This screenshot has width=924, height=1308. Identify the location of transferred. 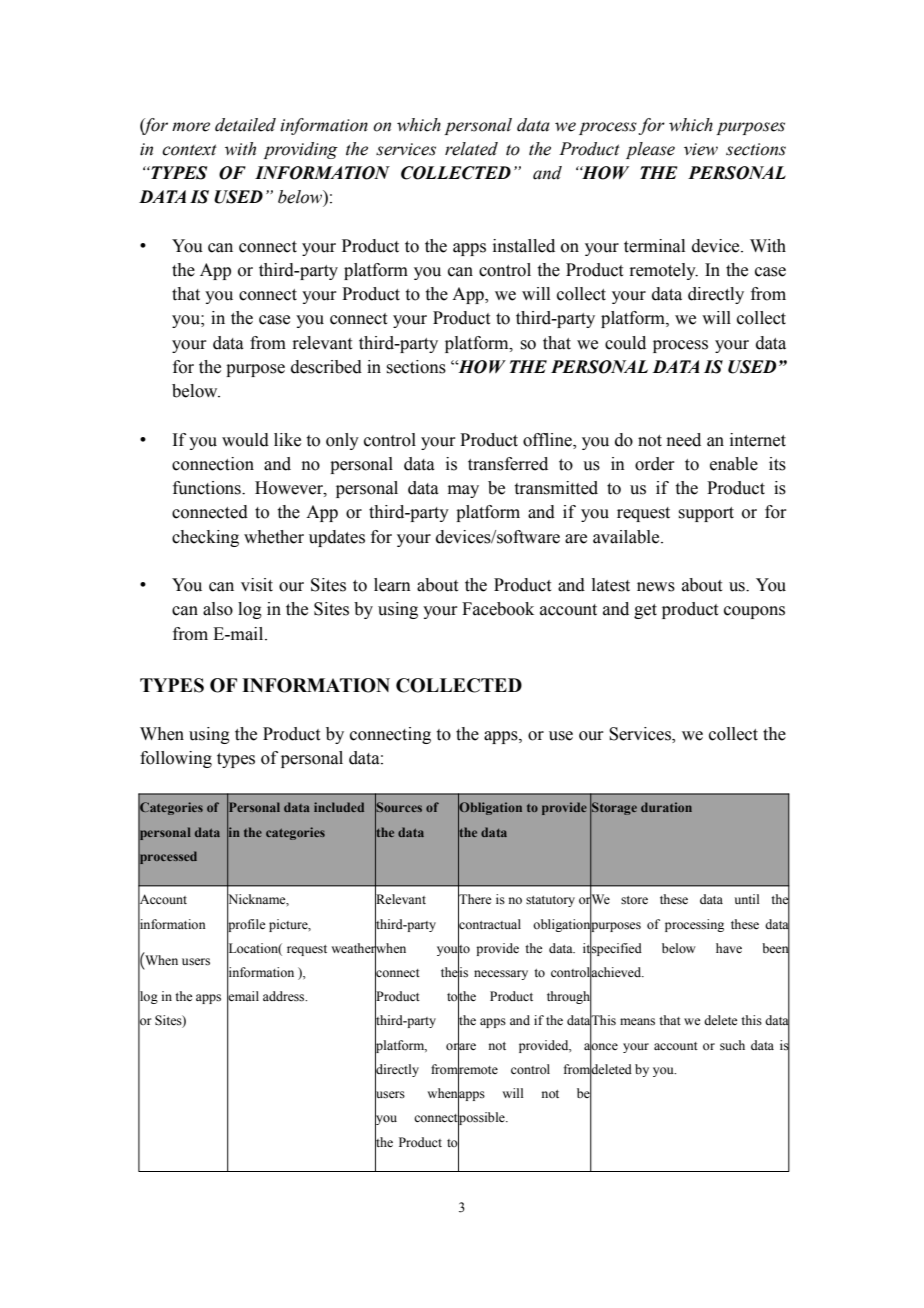
(508, 464).
